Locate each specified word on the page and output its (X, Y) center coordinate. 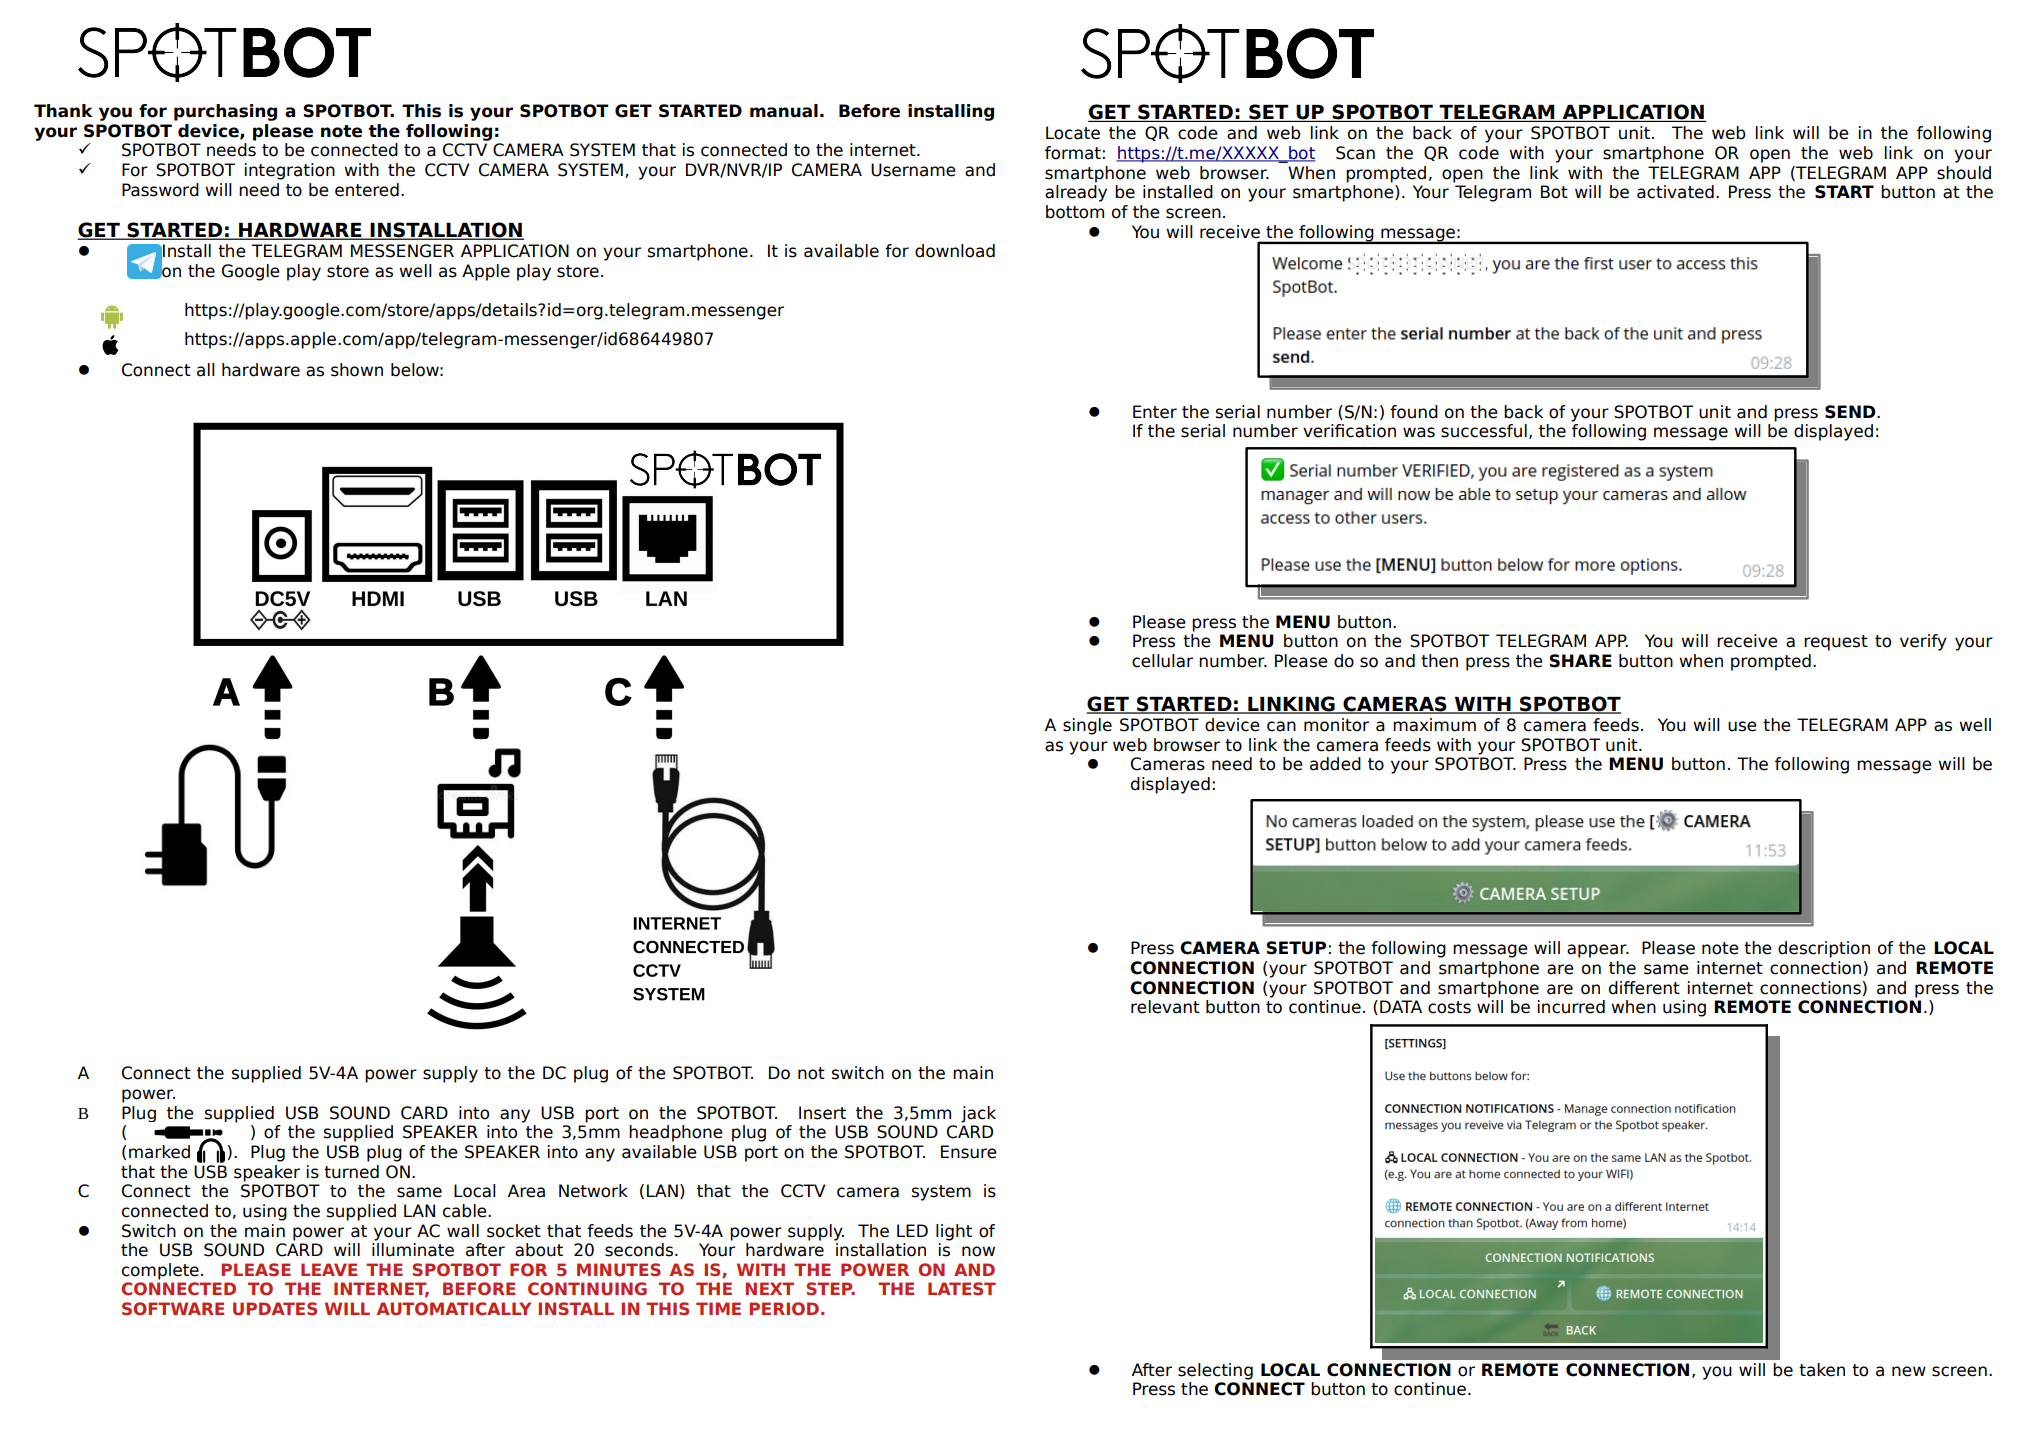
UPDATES (275, 1309)
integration (290, 171)
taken (1822, 1370)
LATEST (962, 1288)
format (1073, 153)
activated (1675, 192)
